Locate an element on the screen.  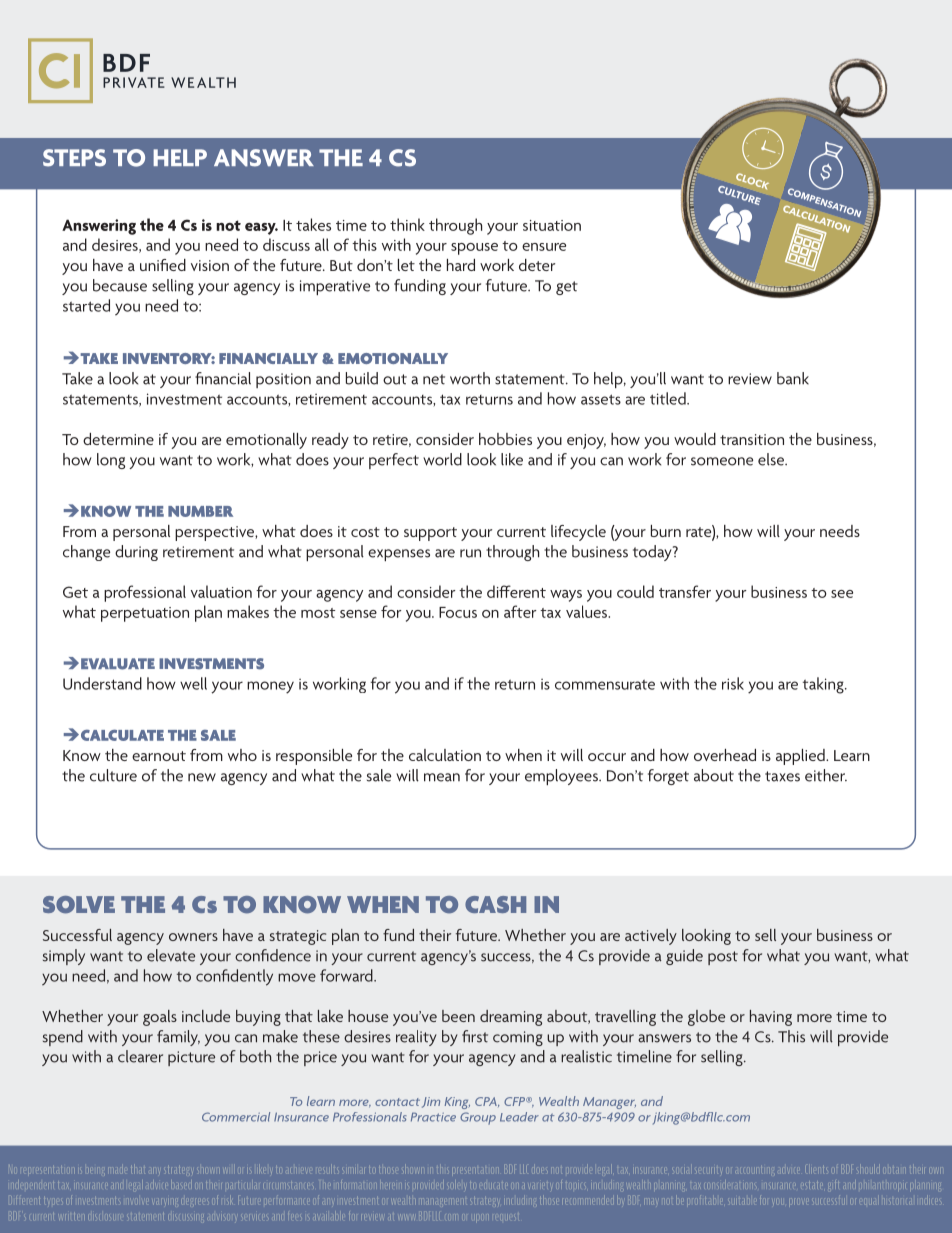
STEPS is located at coordinates (74, 158).
